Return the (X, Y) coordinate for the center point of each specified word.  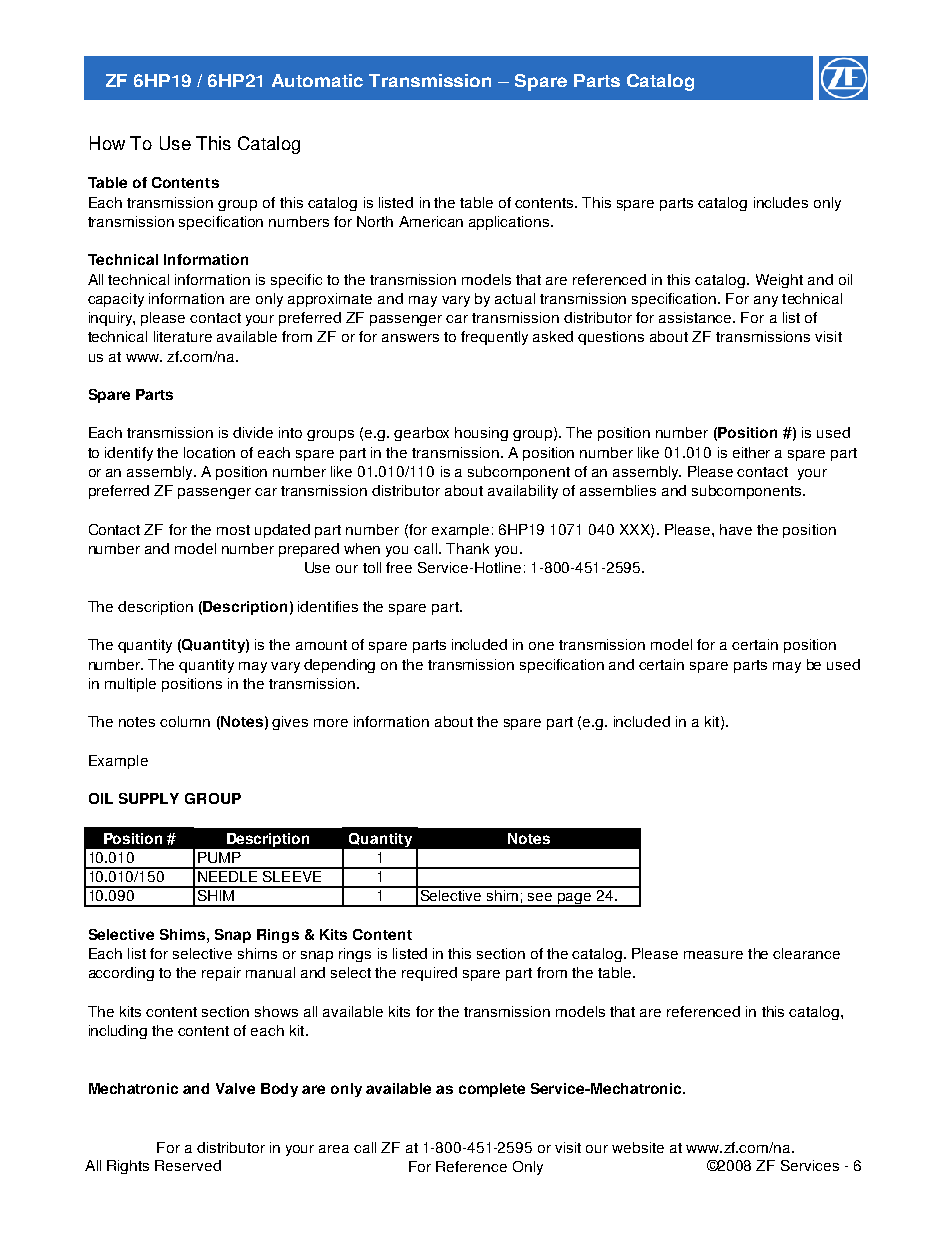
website (638, 1147)
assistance (696, 317)
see (540, 897)
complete (492, 1090)
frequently (494, 338)
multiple (130, 685)
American (431, 221)
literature (183, 336)
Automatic (317, 80)
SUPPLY (149, 798)
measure (713, 955)
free (399, 567)
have (736, 529)
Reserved (188, 1165)
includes (781, 202)
